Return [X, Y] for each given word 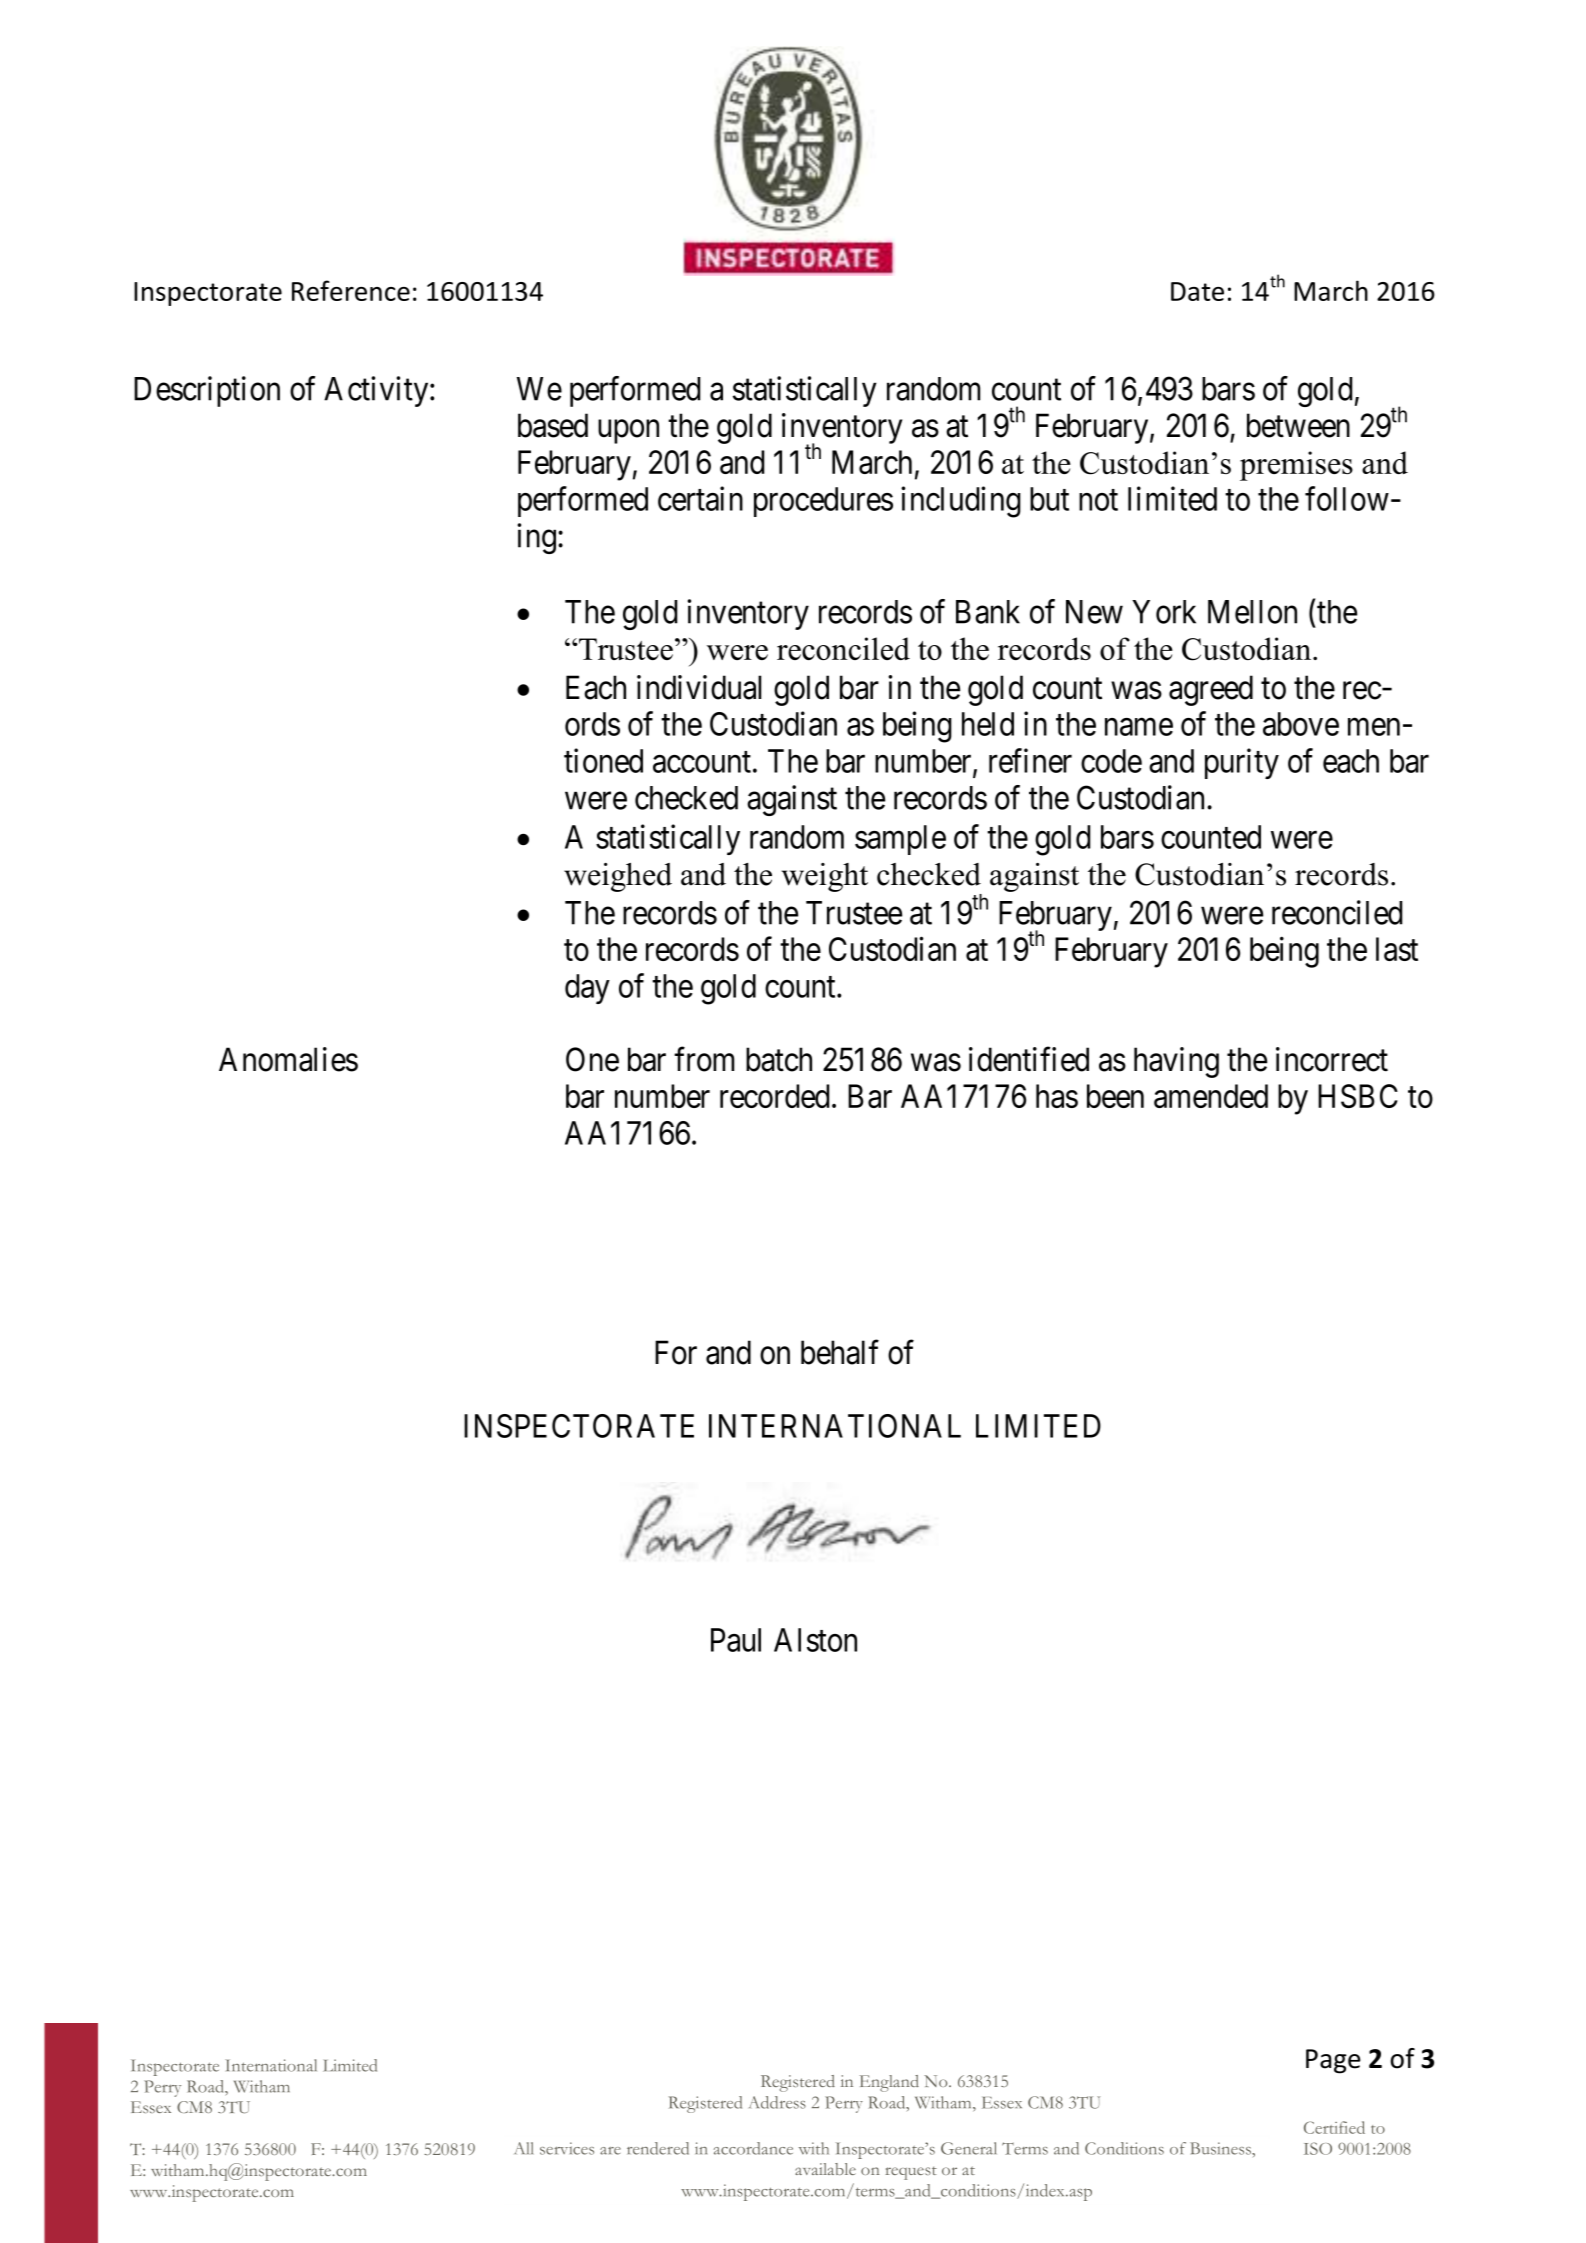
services [567, 2148]
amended [1211, 1096]
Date [1197, 291]
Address [777, 2102]
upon [628, 432]
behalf [840, 1352]
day [587, 989]
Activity [377, 391]
